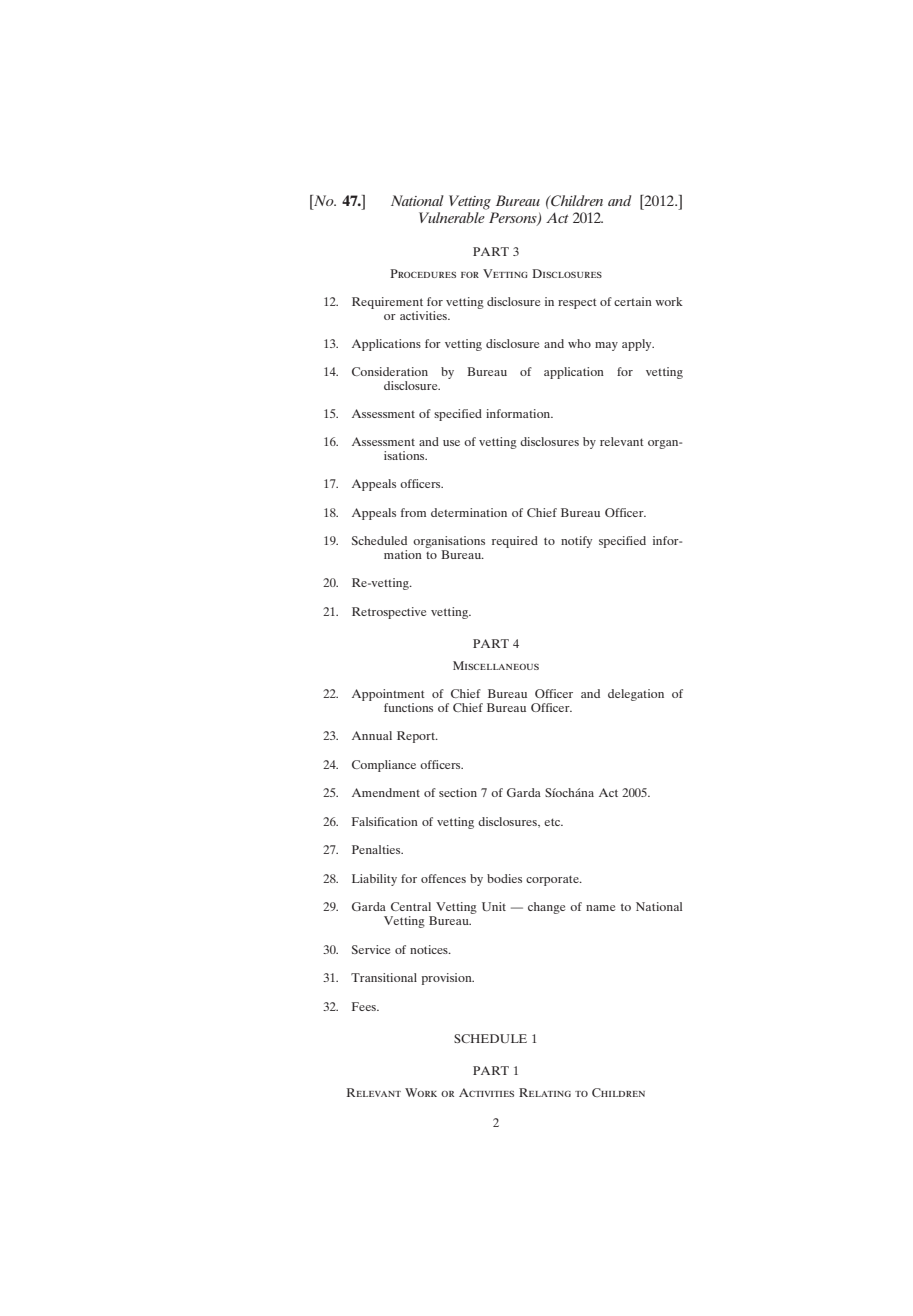 The height and width of the document is (1316, 913). Describe the element at coordinates (636, 695) in the document. I see `delegation` at that location.
